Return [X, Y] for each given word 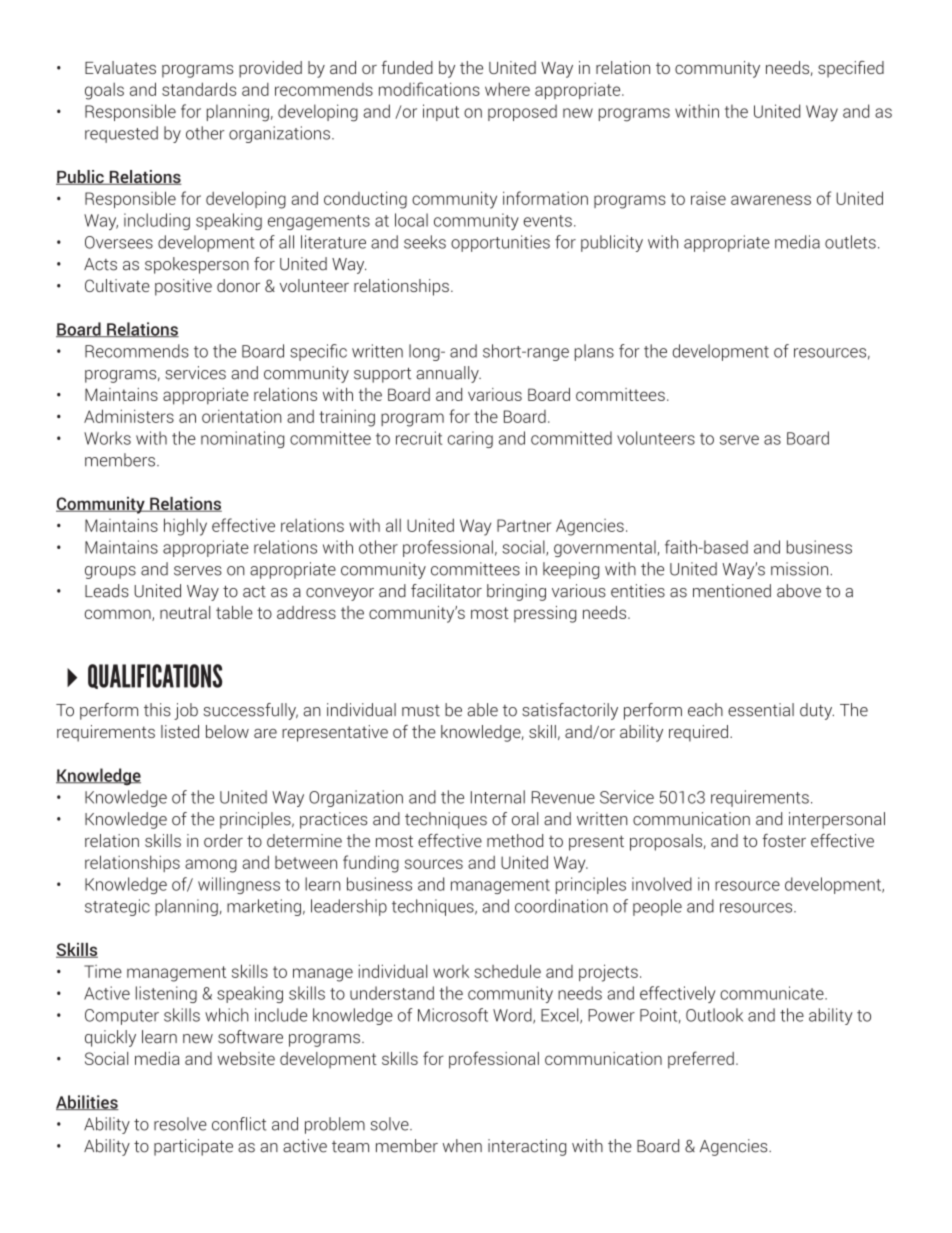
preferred [701, 1060]
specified [851, 69]
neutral [185, 612]
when [462, 1146]
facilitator [446, 591]
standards [199, 89]
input [441, 112]
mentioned [732, 591]
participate [193, 1147]
